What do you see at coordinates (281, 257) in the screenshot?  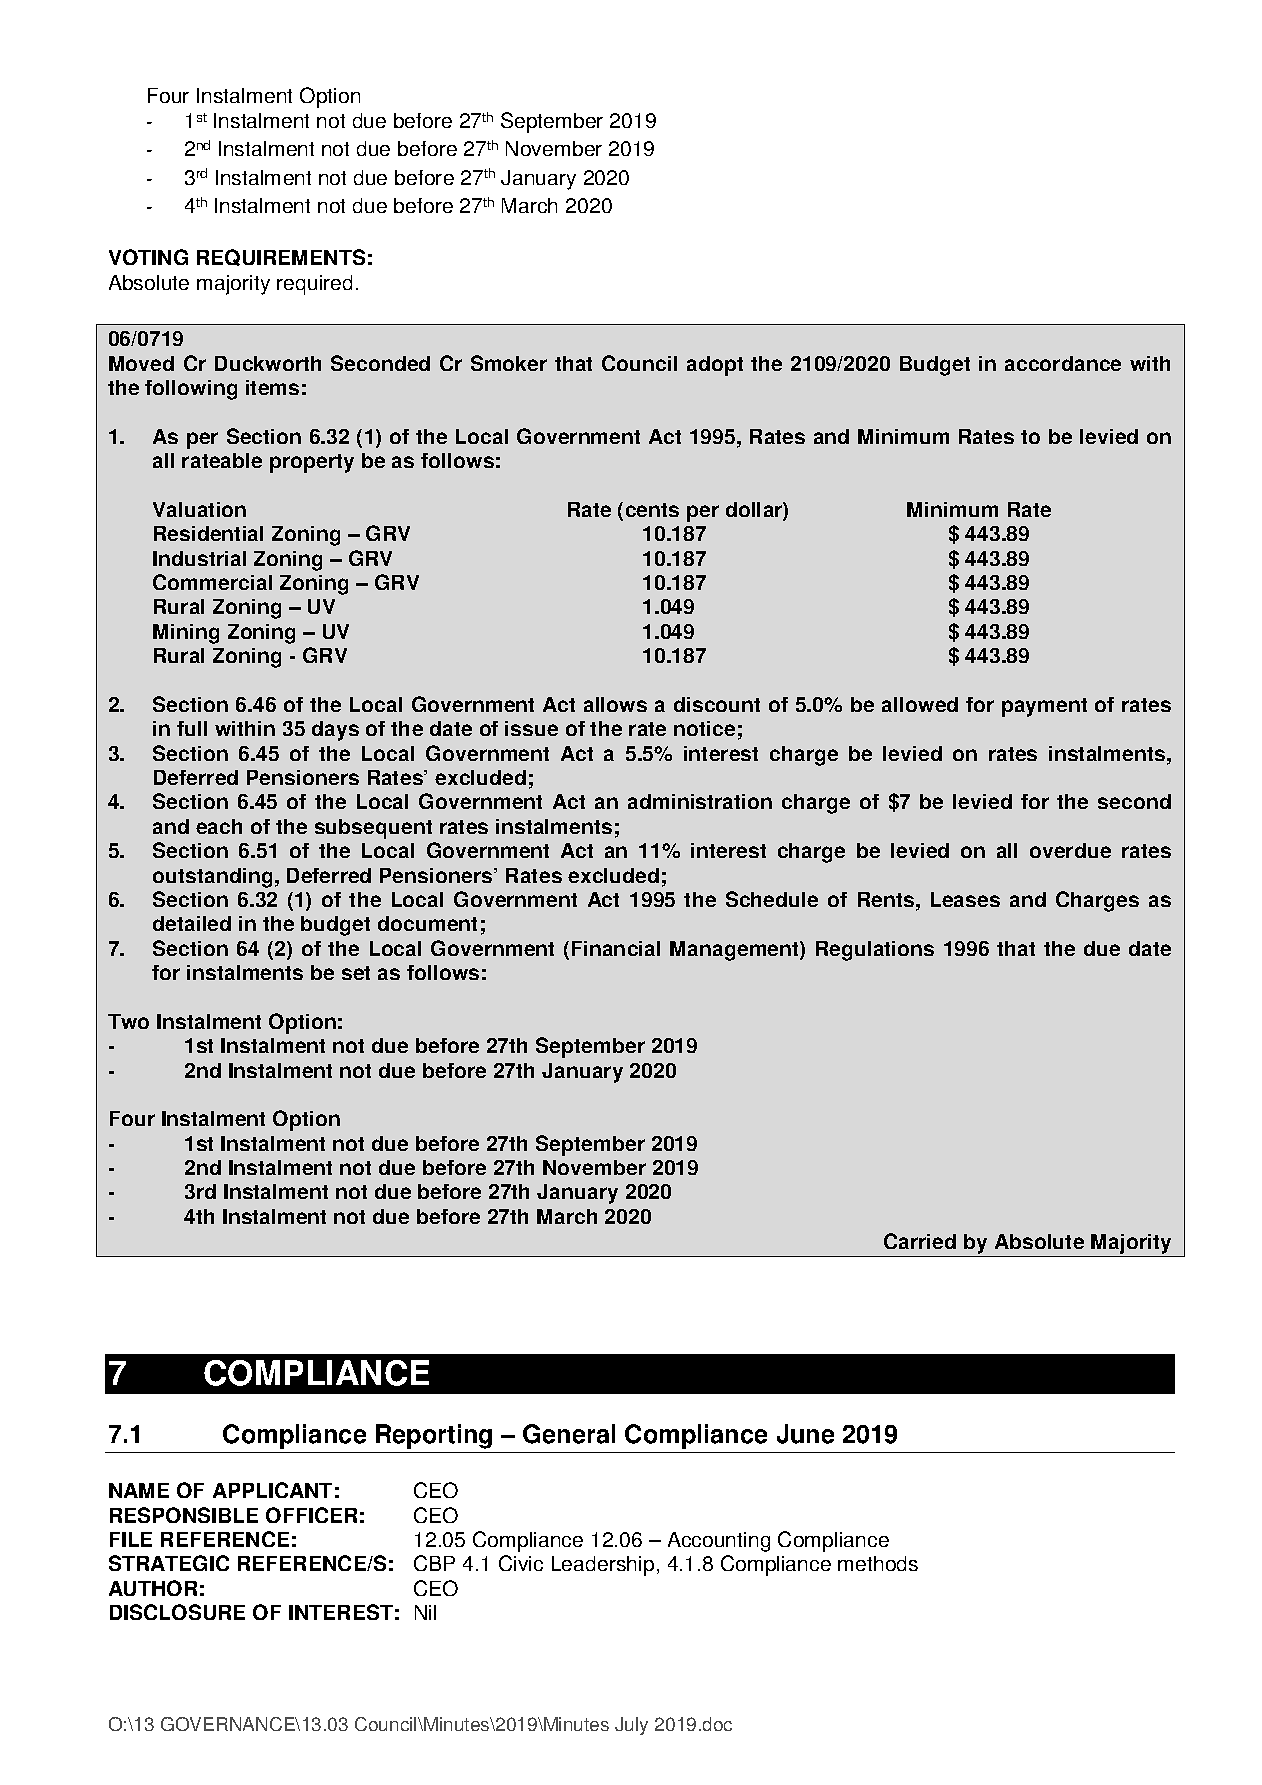 I see `REQUIREMENTS` at bounding box center [281, 257].
